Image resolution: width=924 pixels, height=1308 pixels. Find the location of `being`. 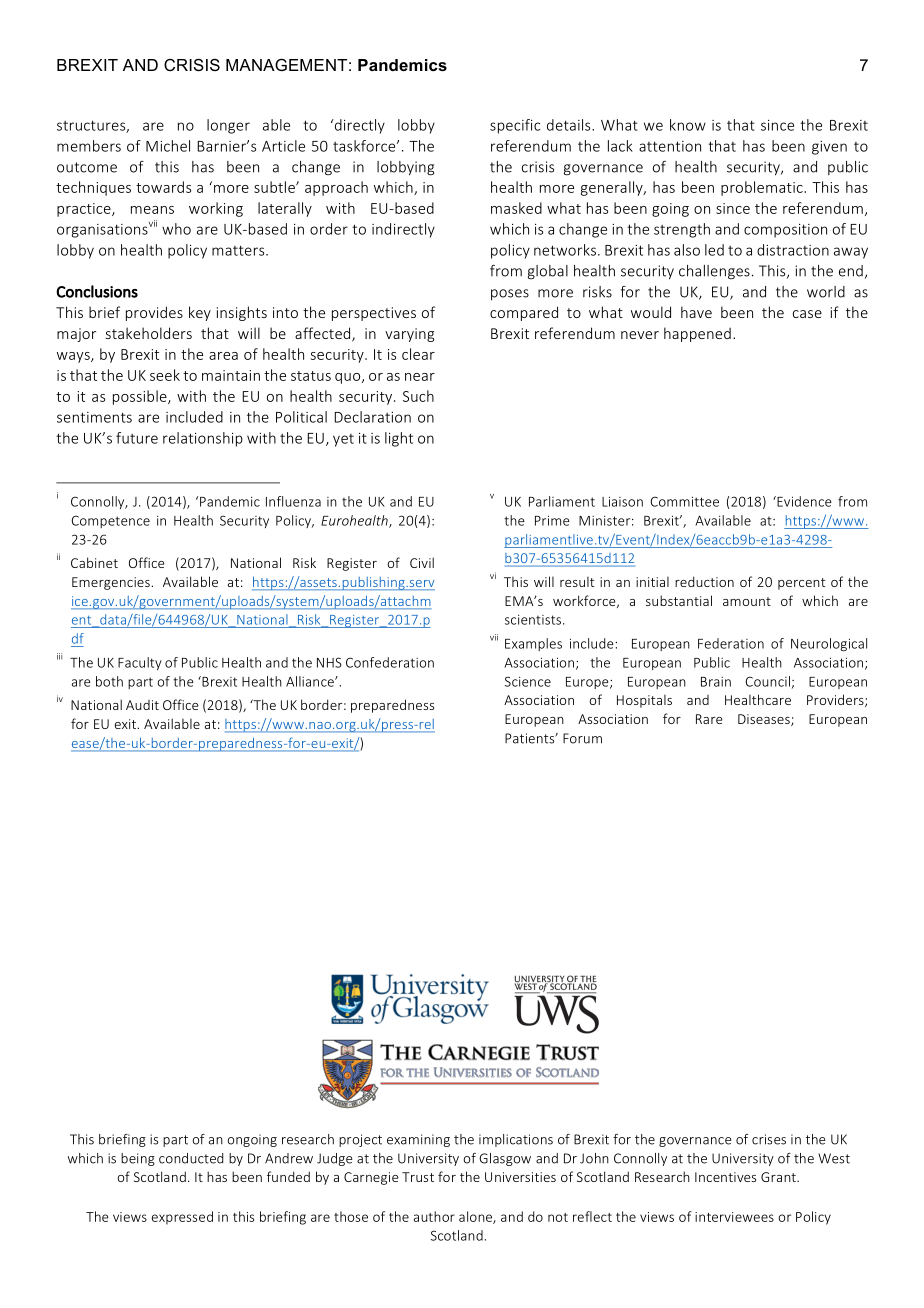

being is located at coordinates (138, 1159).
